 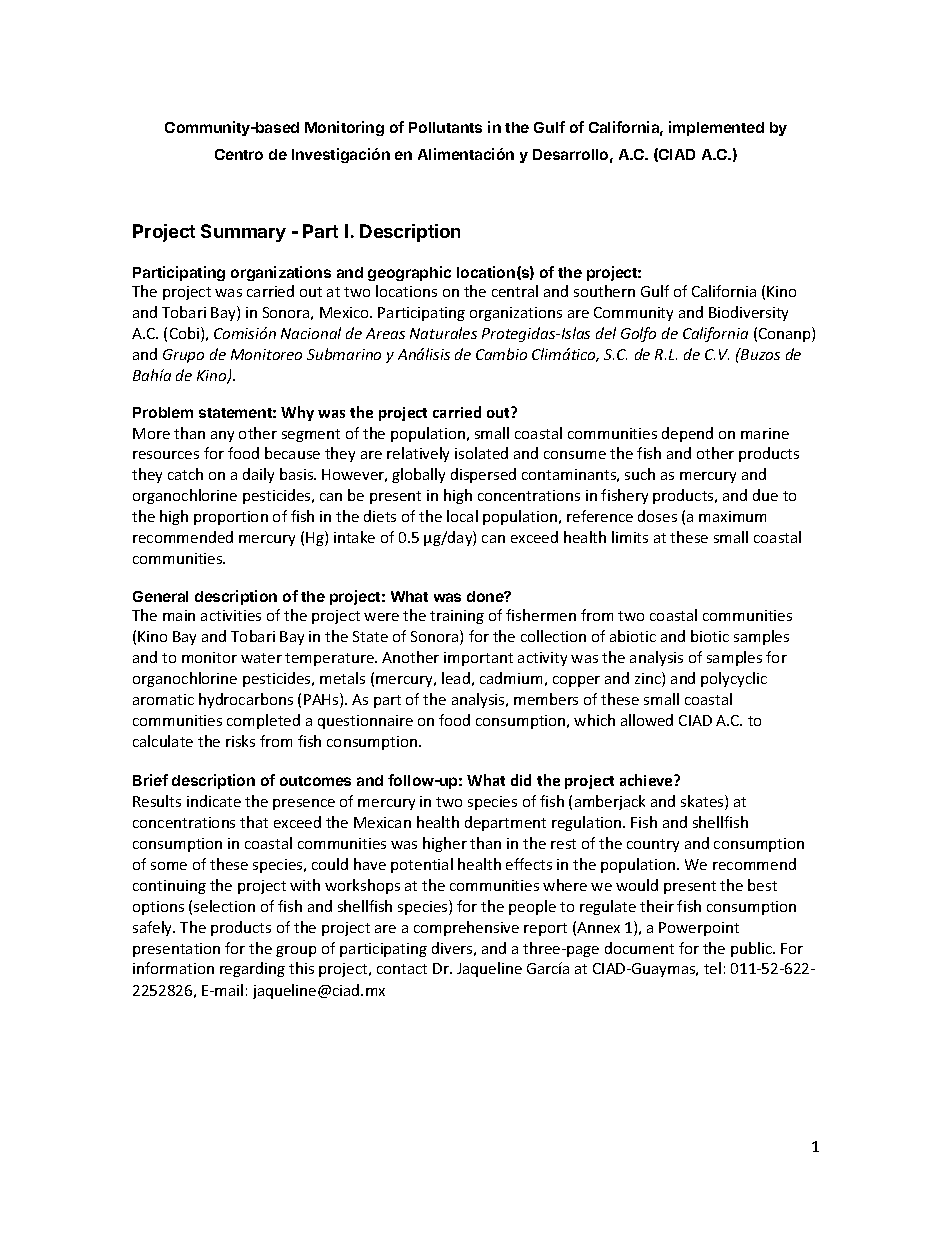 I want to click on local, so click(x=462, y=516).
